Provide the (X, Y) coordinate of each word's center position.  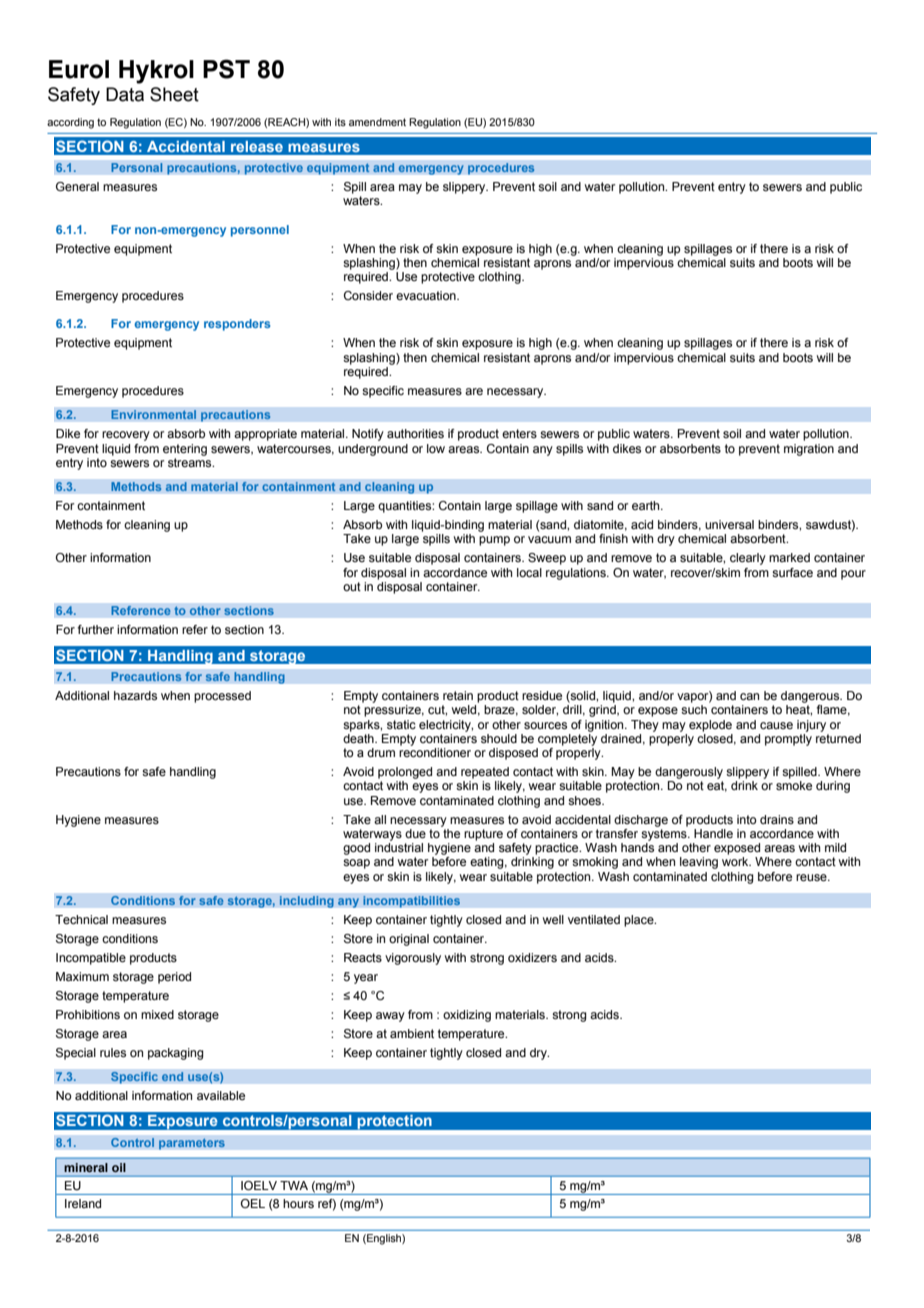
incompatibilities (411, 902)
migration (809, 450)
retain (458, 695)
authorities (415, 433)
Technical (81, 919)
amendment (377, 122)
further (96, 629)
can (749, 696)
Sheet (174, 94)
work (736, 861)
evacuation (427, 295)
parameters (192, 1144)
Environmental (154, 415)
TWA (294, 1185)
